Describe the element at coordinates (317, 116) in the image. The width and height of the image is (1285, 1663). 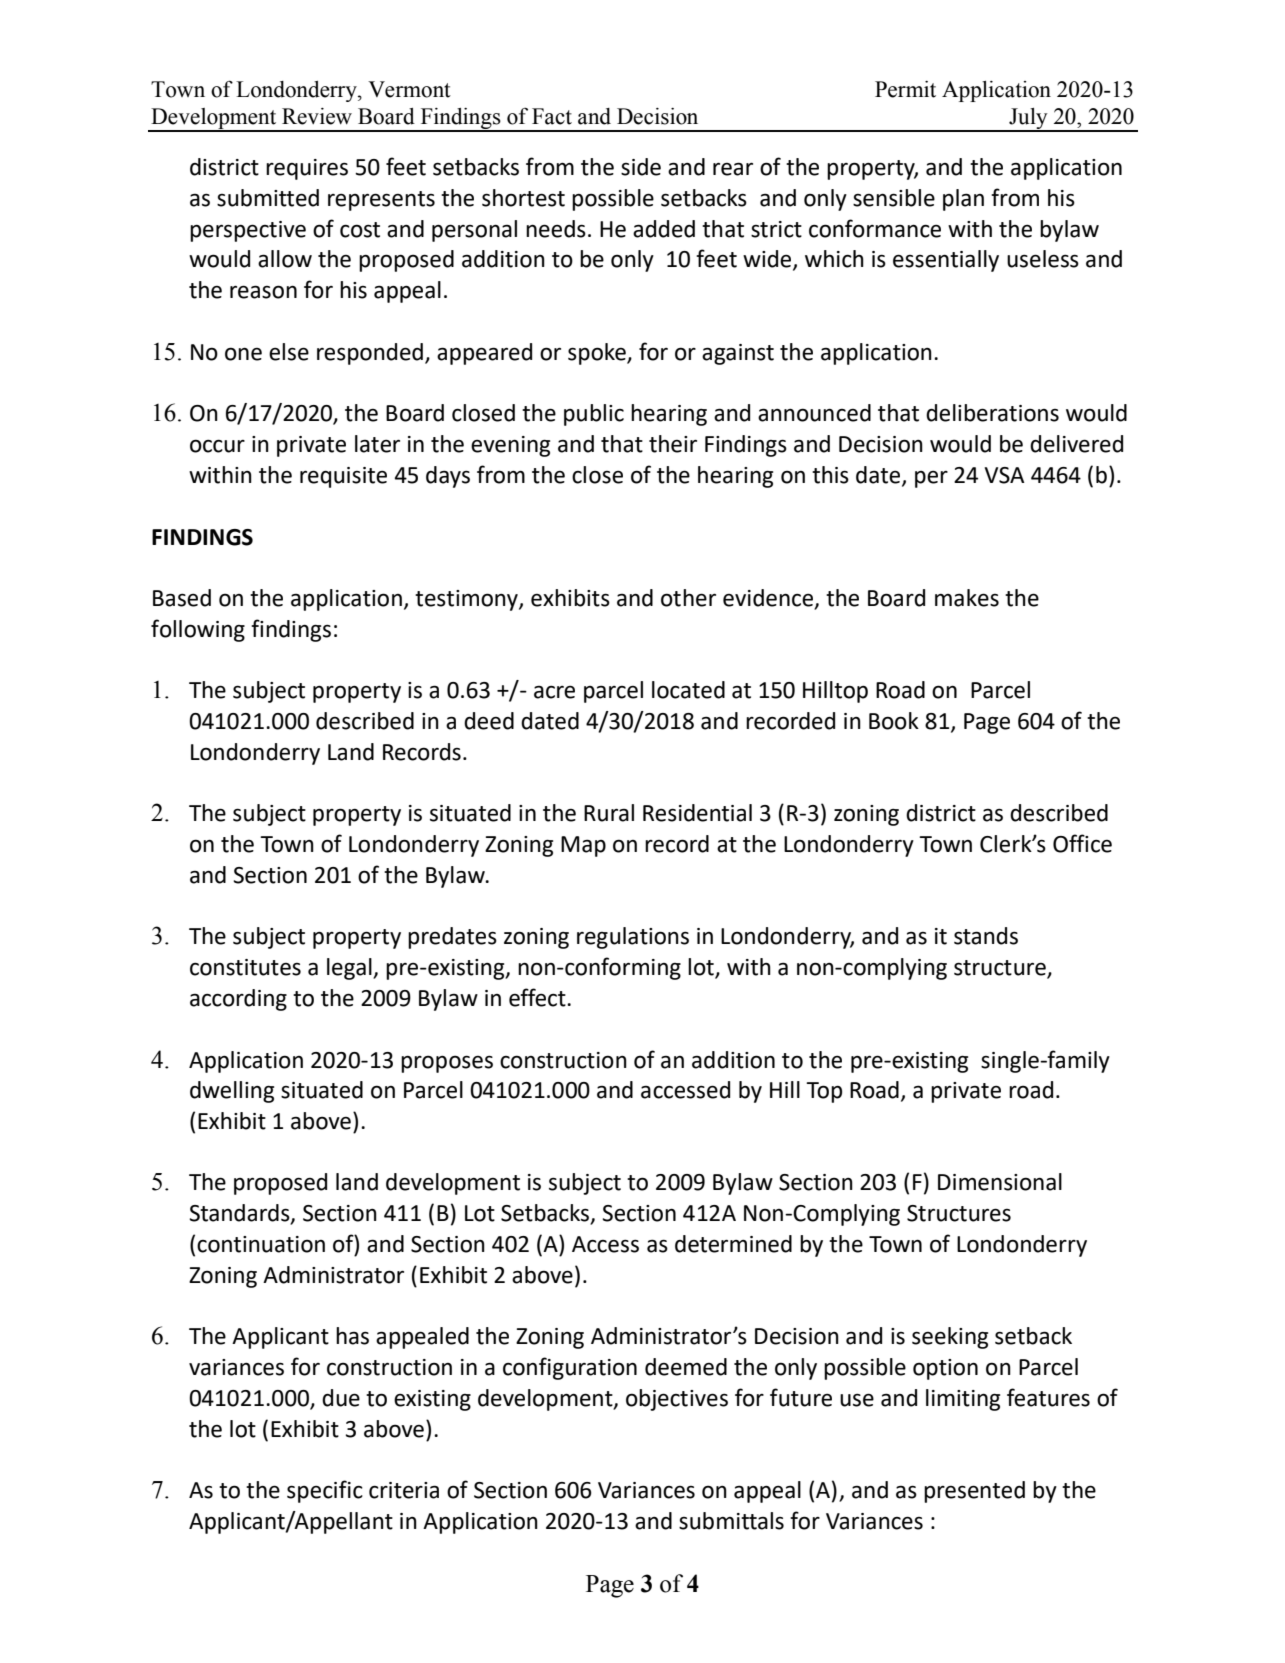
I see `Review` at that location.
